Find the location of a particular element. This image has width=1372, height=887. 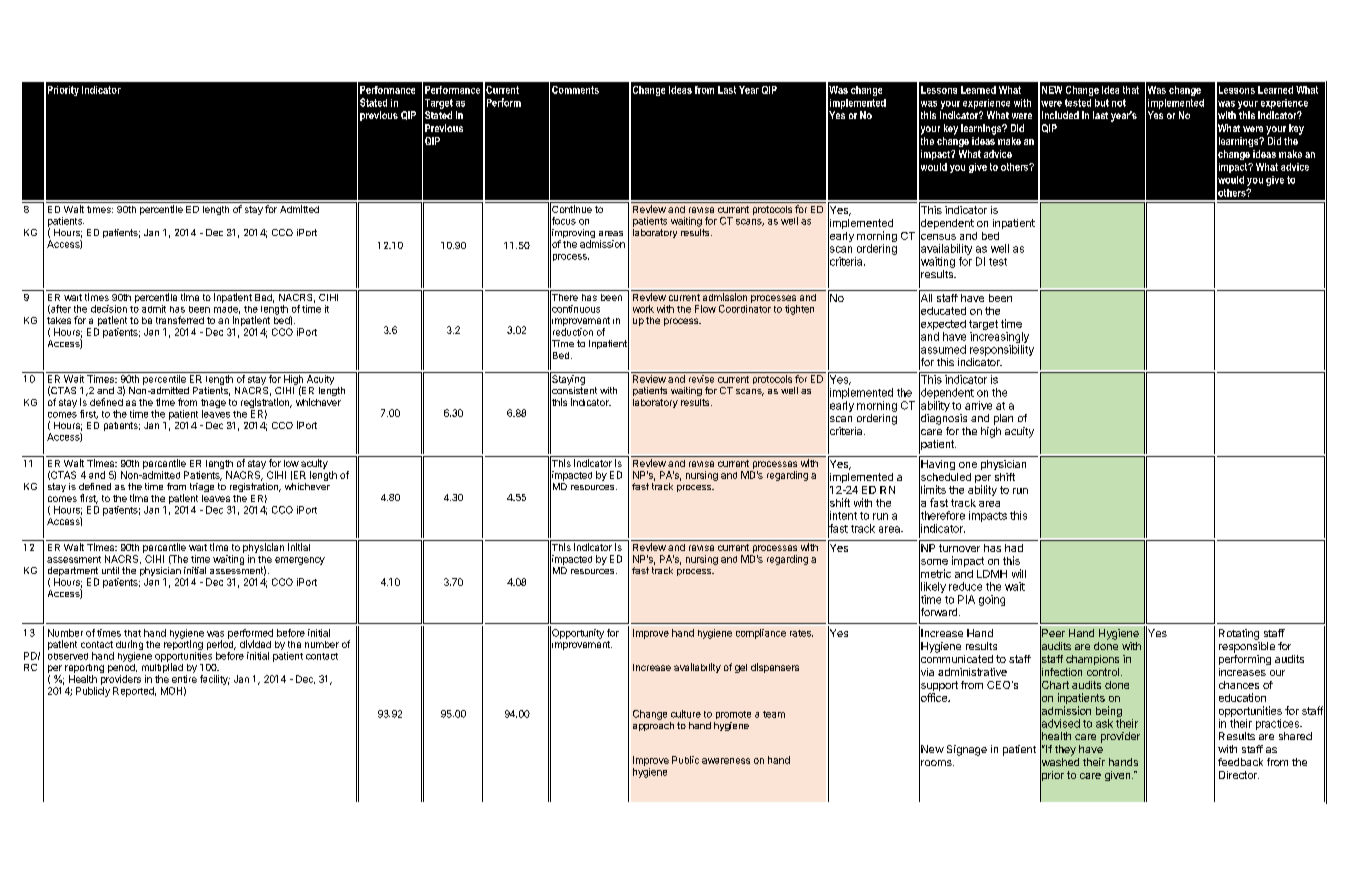

compliance is located at coordinates (761, 634).
